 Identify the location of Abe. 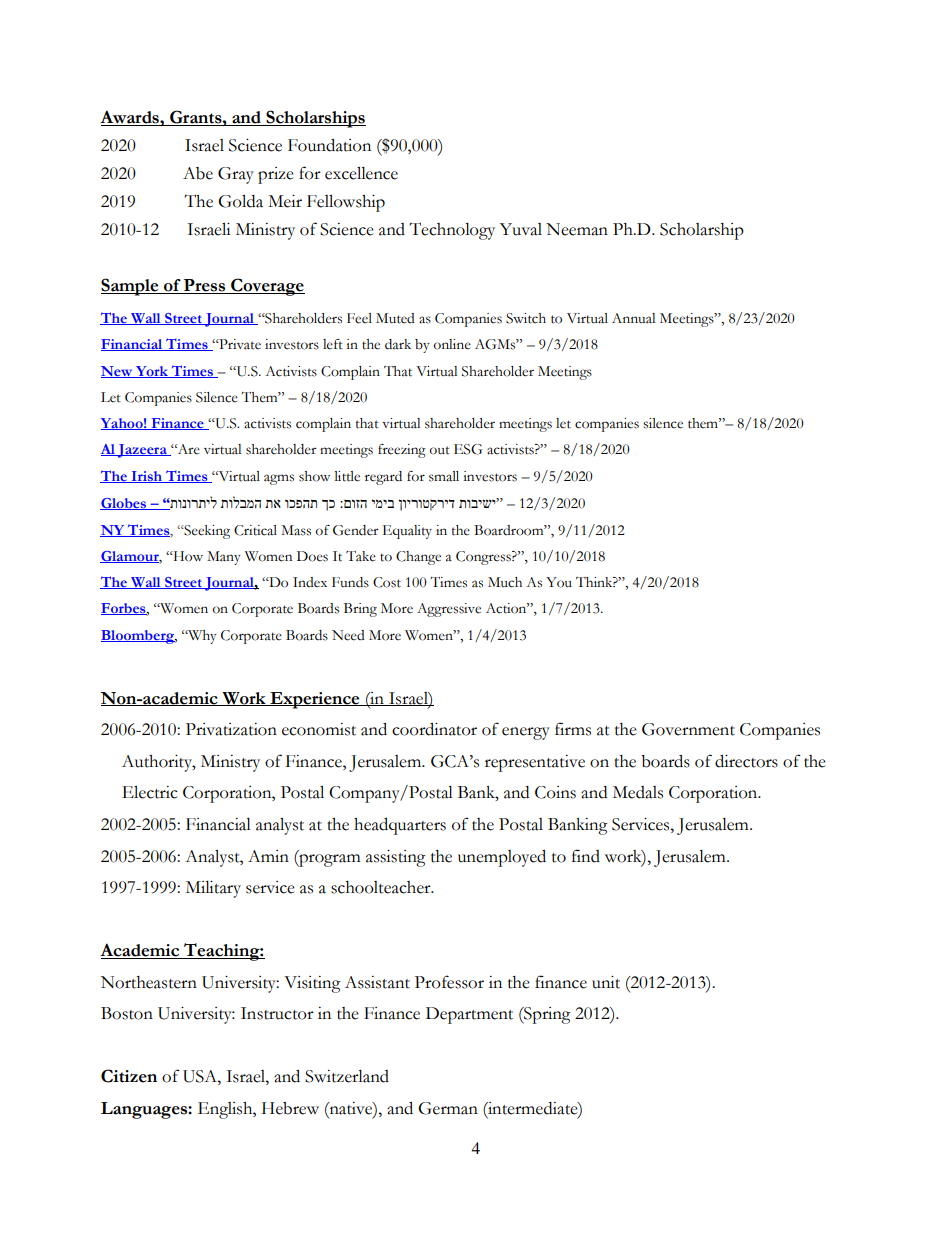
(198, 173).
